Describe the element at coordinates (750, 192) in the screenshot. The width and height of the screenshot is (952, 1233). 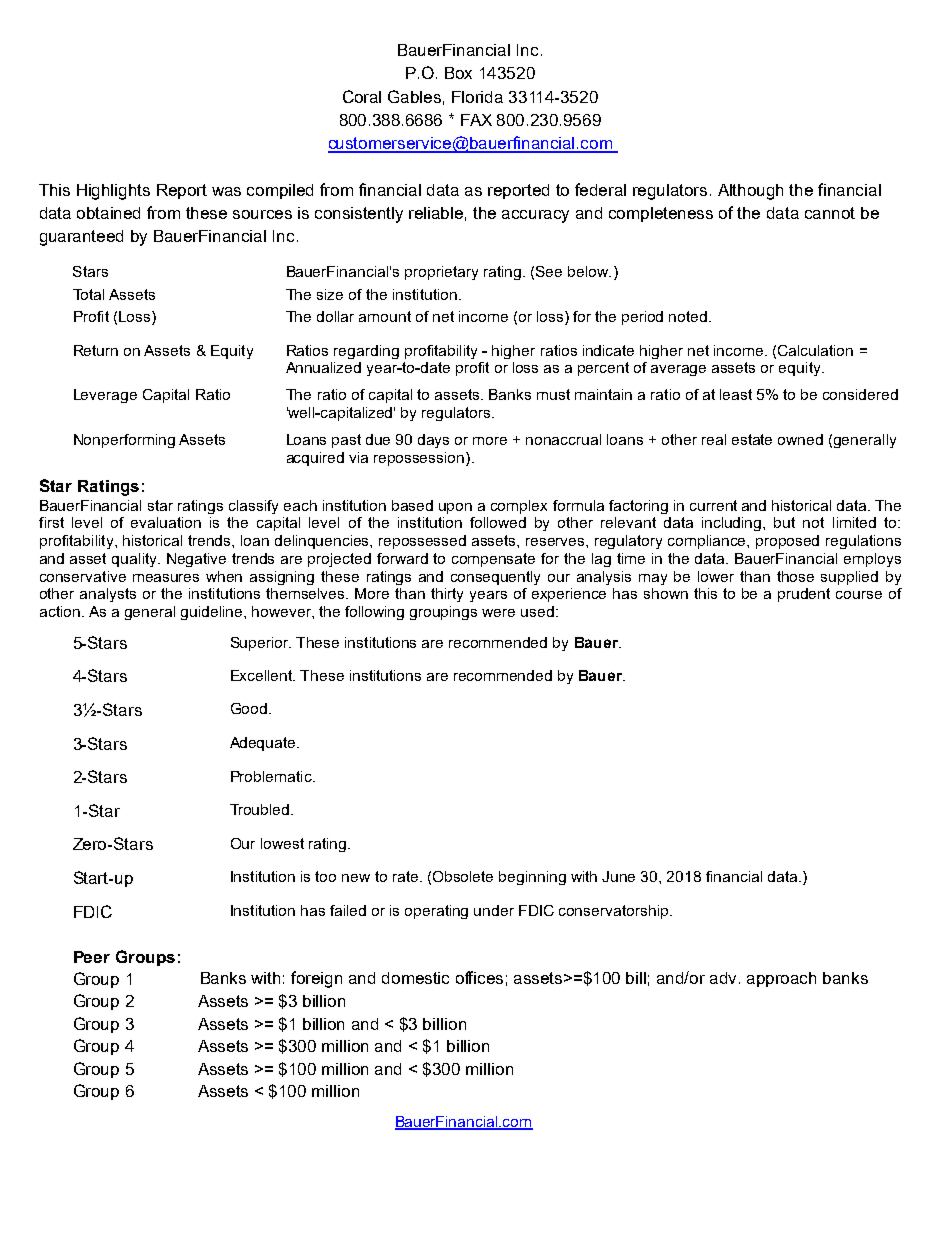
I see `Although` at that location.
